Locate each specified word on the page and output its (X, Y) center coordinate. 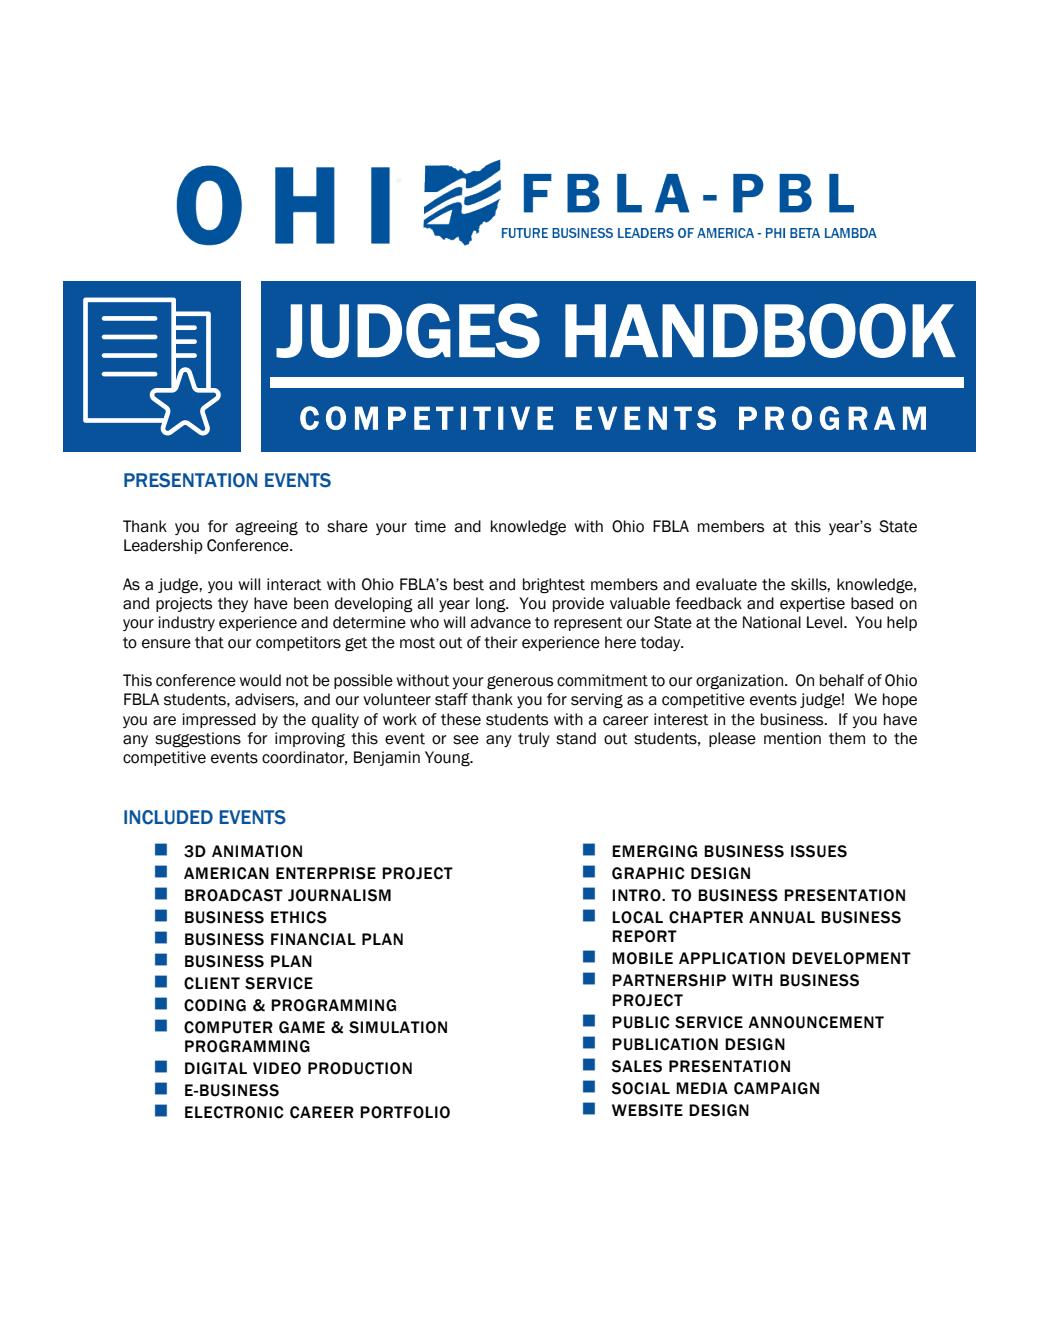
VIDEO (277, 1068)
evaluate (726, 584)
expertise (812, 604)
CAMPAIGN (776, 1088)
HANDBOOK (760, 330)
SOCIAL (640, 1088)
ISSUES (819, 851)
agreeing (266, 528)
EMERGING (654, 851)
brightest (554, 586)
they (233, 604)
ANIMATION (257, 851)
